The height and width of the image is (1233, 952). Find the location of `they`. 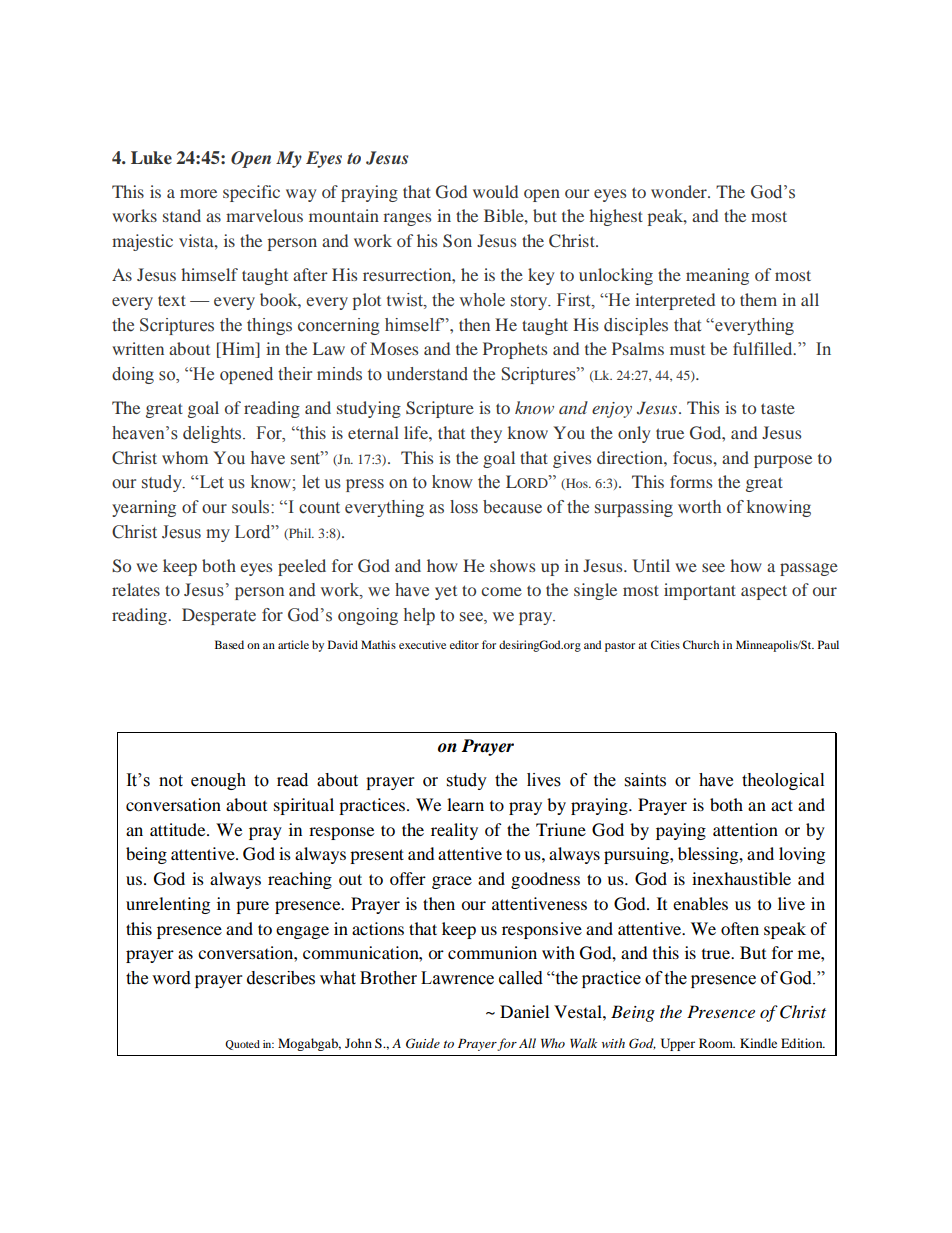

they is located at coordinates (486, 434).
